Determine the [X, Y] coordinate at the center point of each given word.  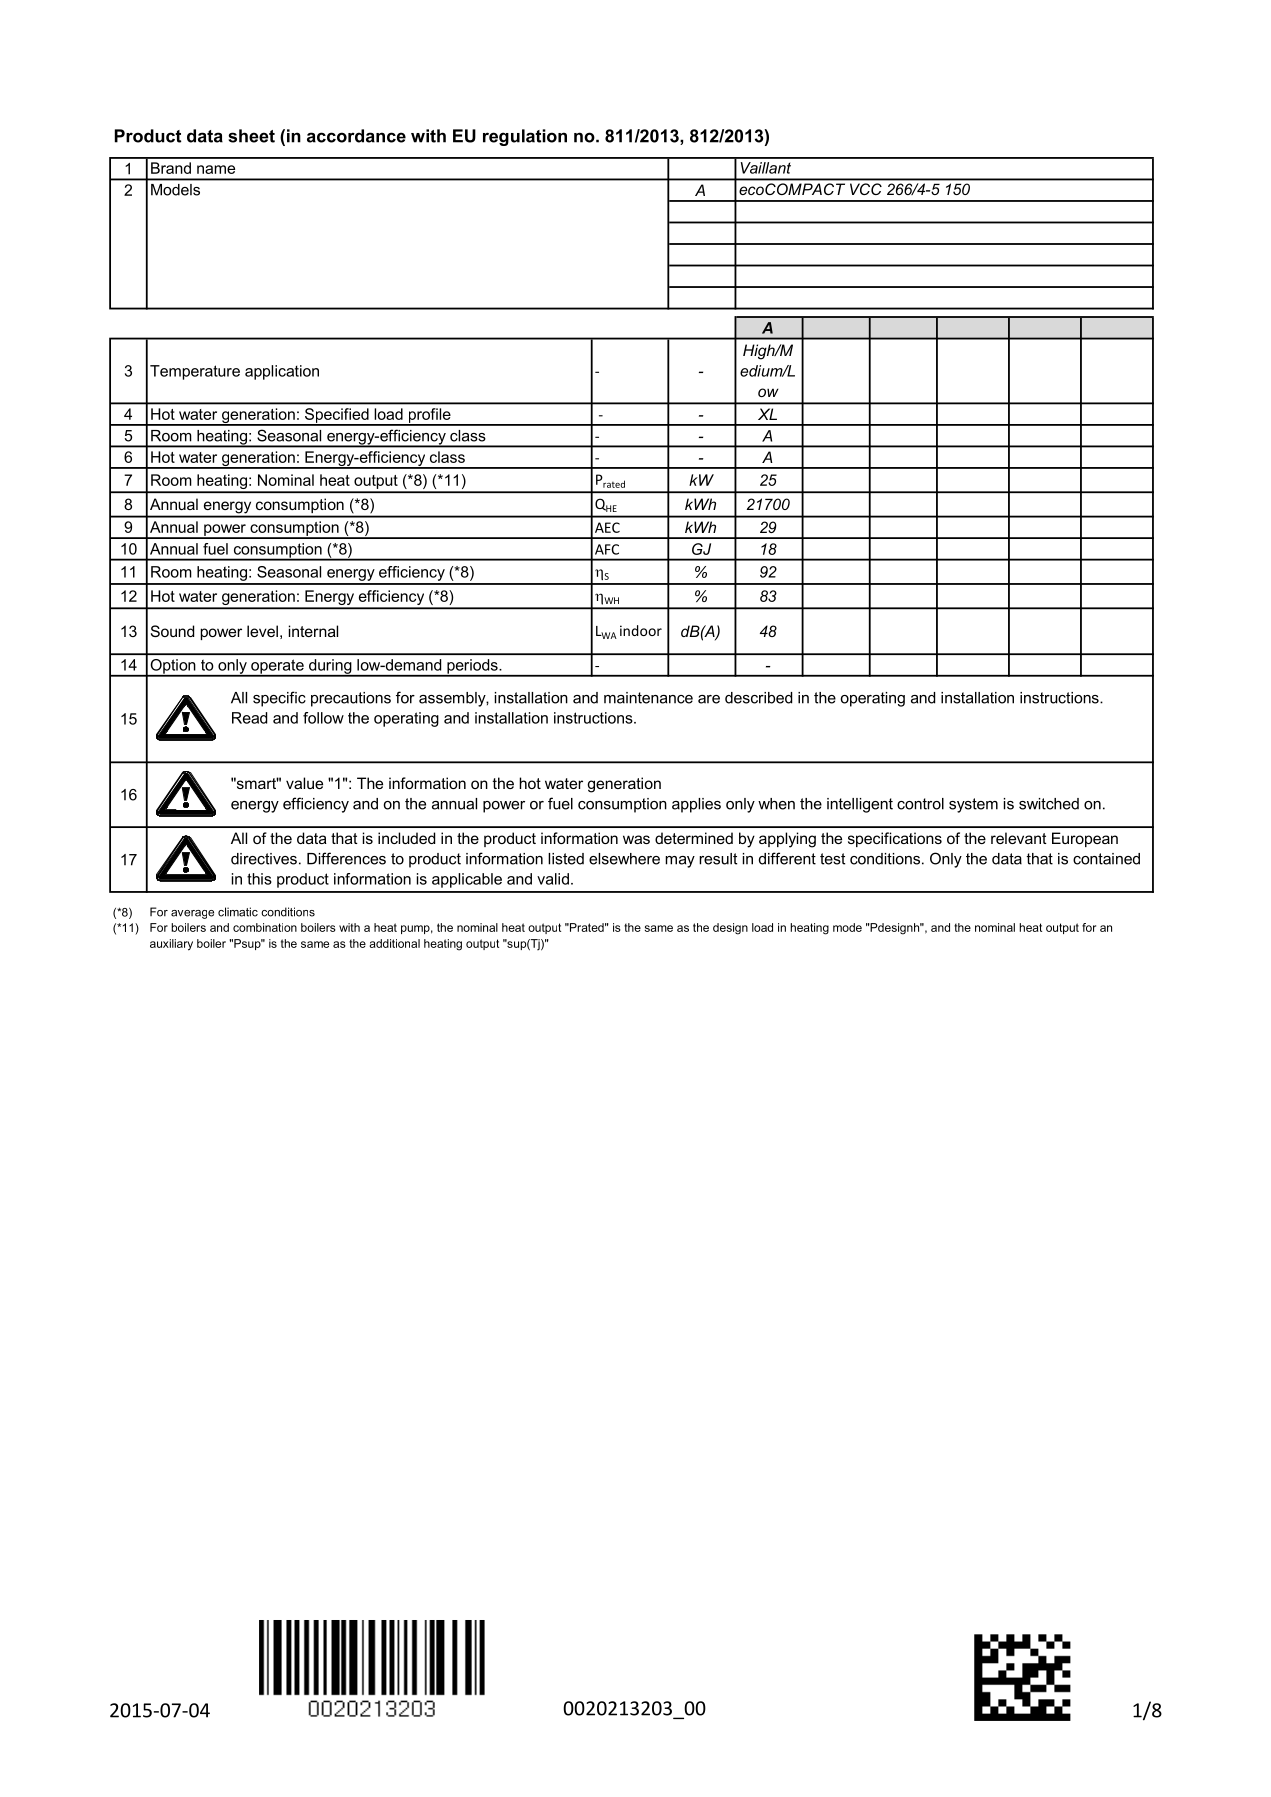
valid [553, 879]
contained [1106, 859]
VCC [866, 189]
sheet [251, 136]
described [758, 698]
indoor [641, 630]
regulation [525, 137]
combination [265, 927]
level [262, 631]
